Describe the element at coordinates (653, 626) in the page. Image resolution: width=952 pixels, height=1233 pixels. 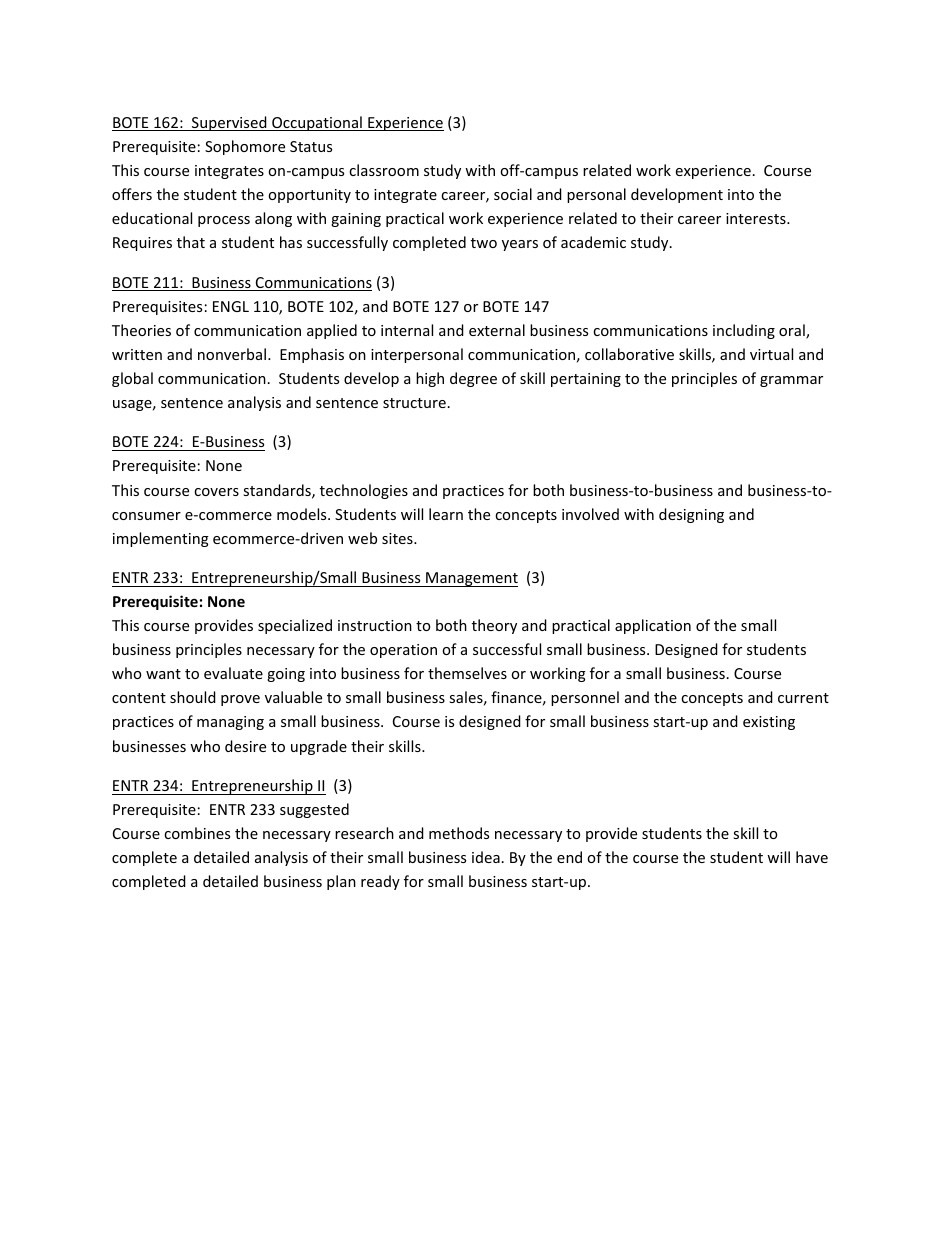
I see `application` at that location.
